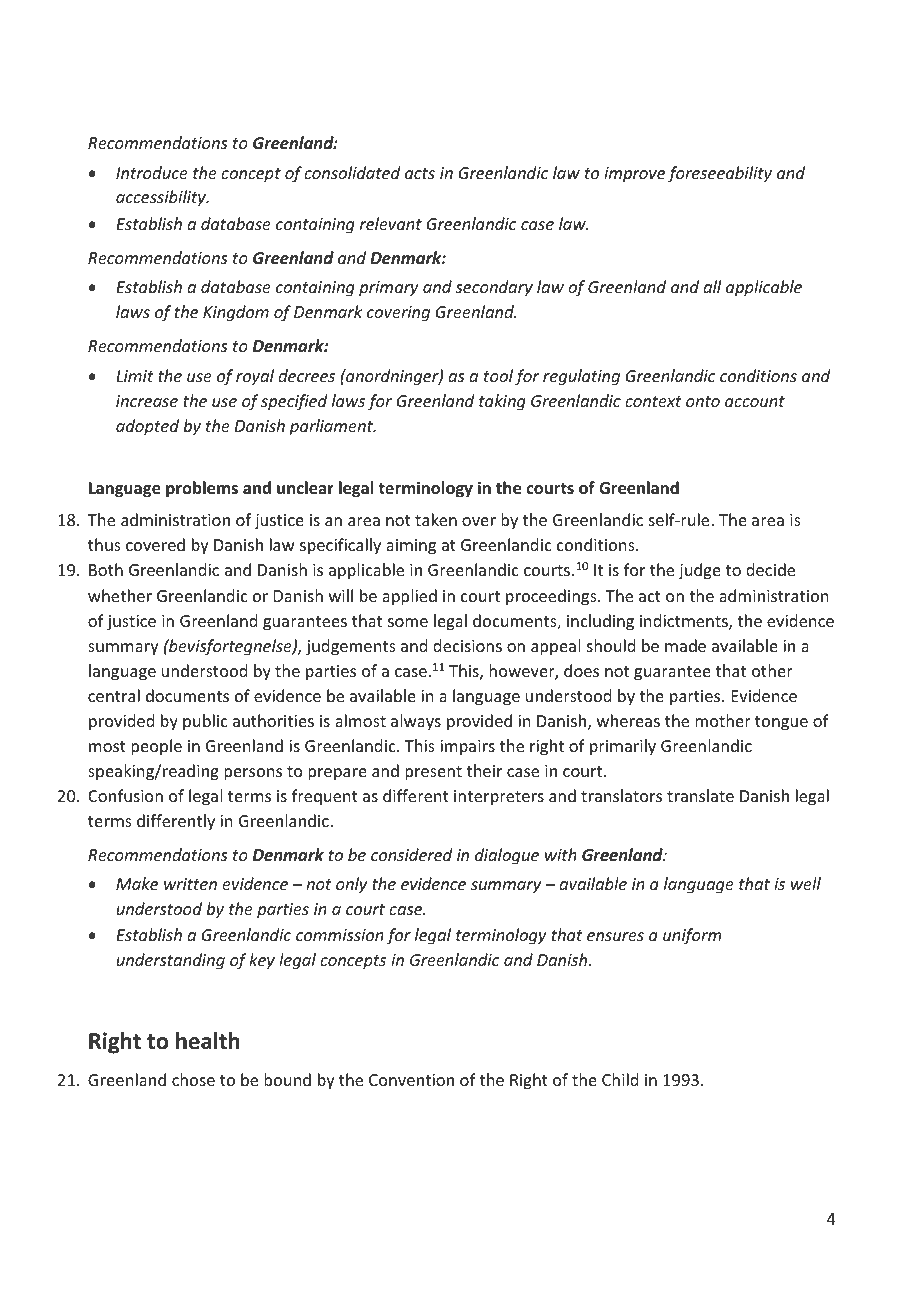  I want to click on foreseeability, so click(720, 174).
